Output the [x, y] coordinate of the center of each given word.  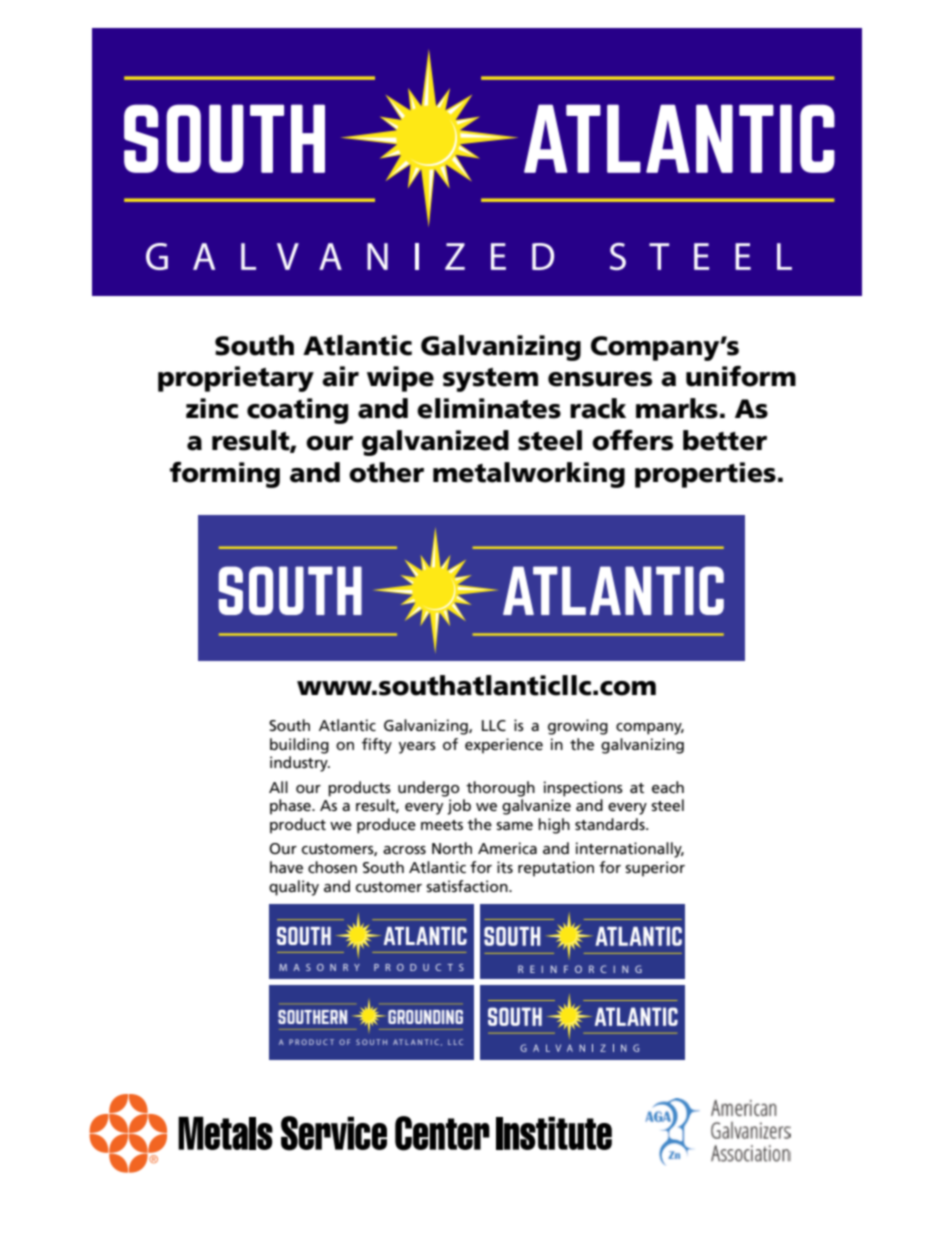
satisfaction [468, 886]
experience [504, 746]
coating [298, 411]
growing [578, 727]
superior [655, 869]
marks [677, 408]
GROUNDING [425, 1017]
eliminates [489, 408]
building [299, 746]
